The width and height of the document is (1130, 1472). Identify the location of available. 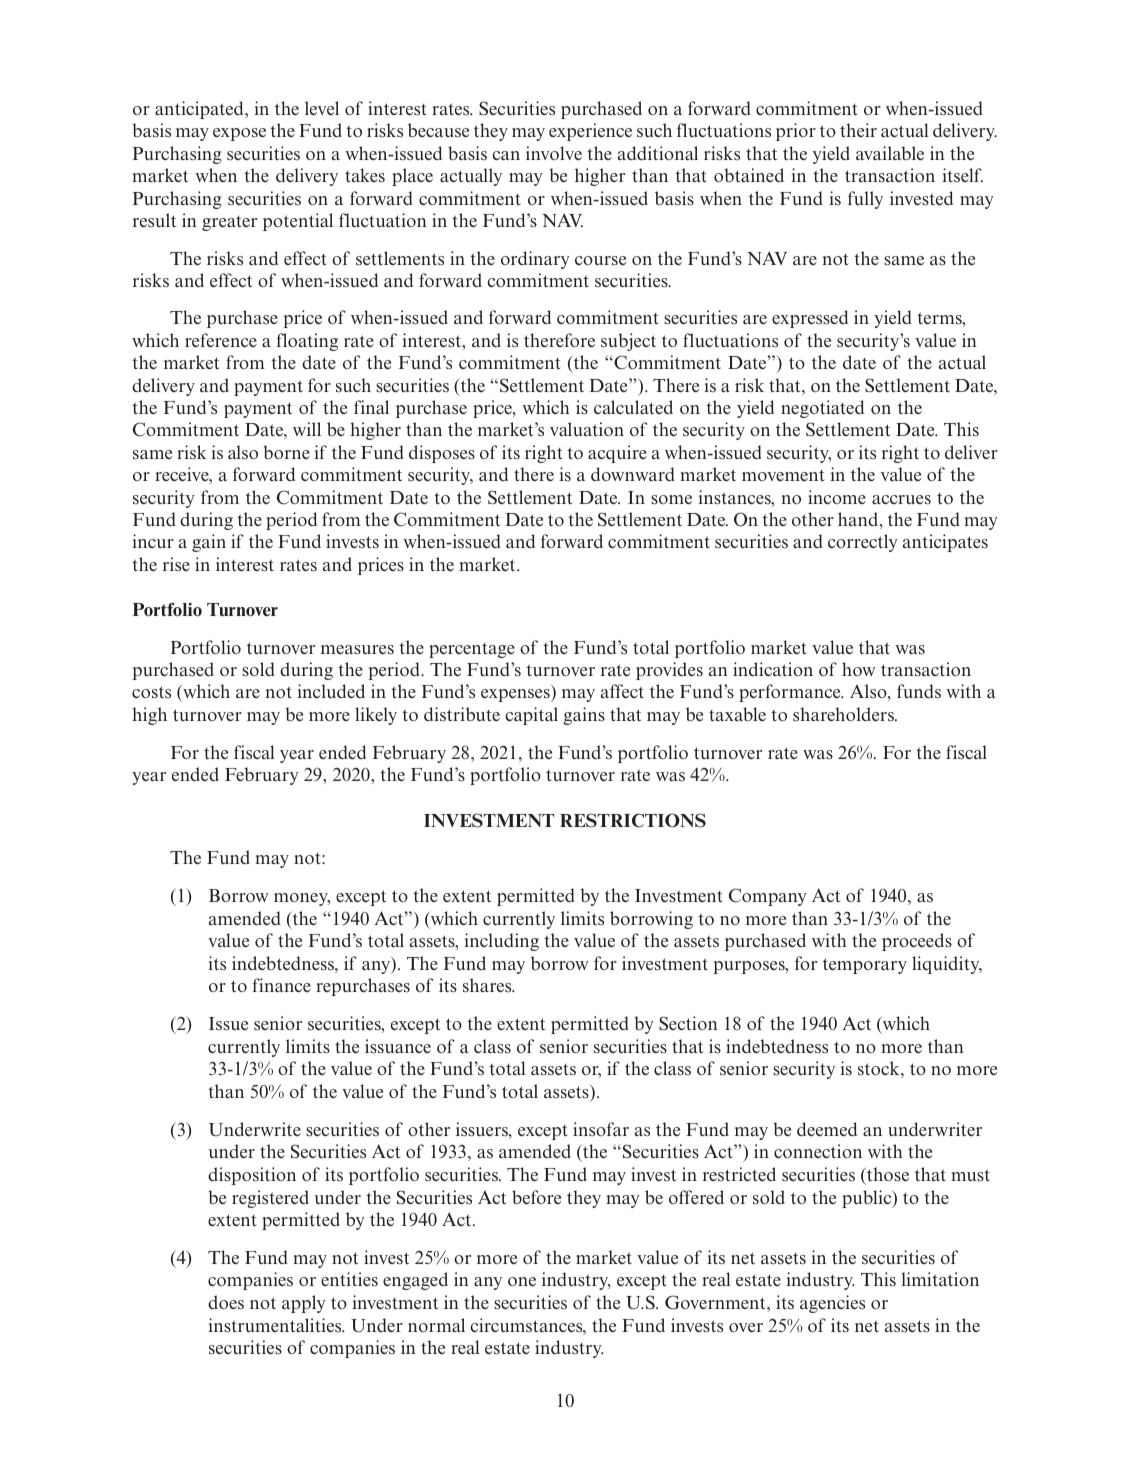
(890, 153).
